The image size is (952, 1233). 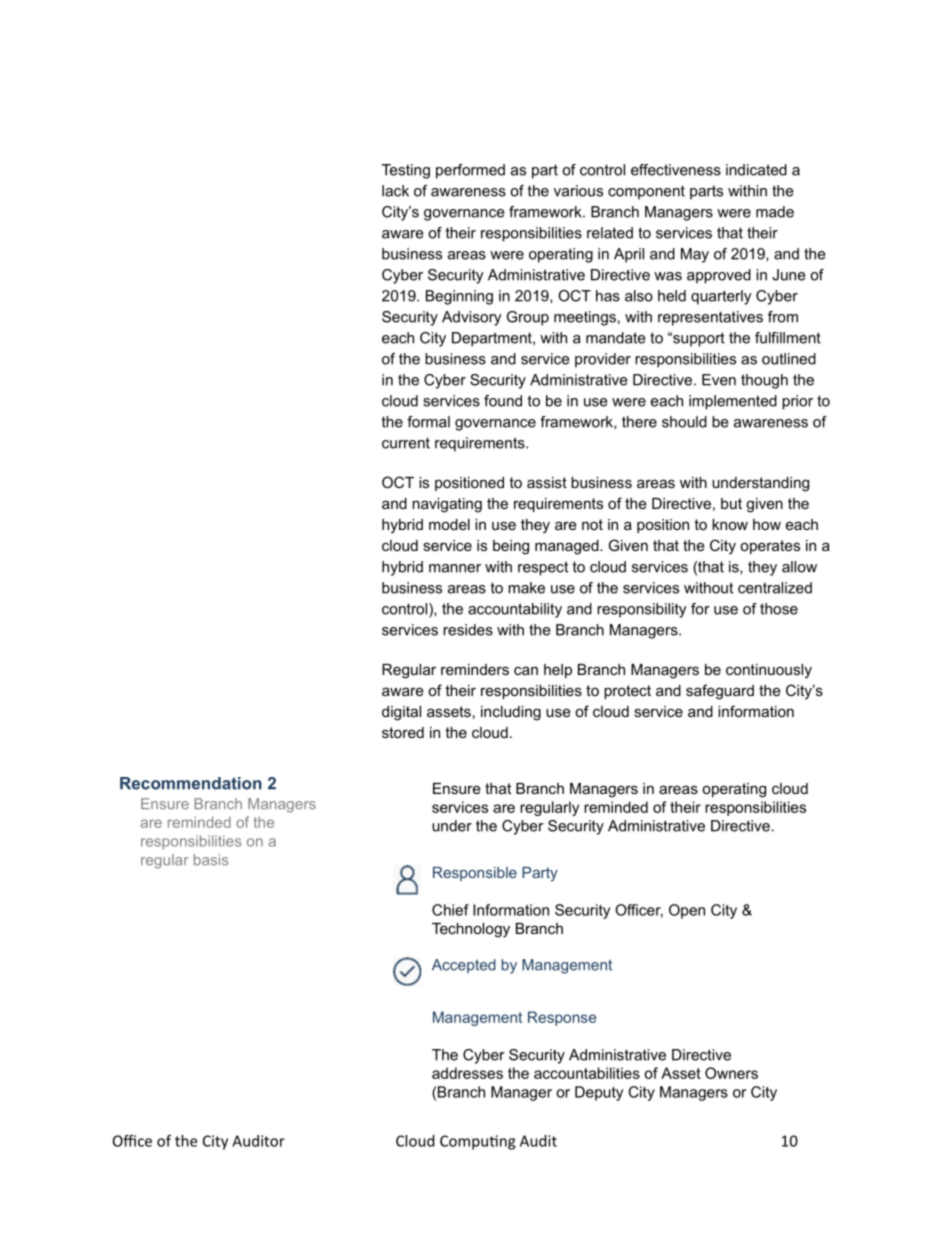 What do you see at coordinates (756, 170) in the screenshot?
I see `indicated` at bounding box center [756, 170].
